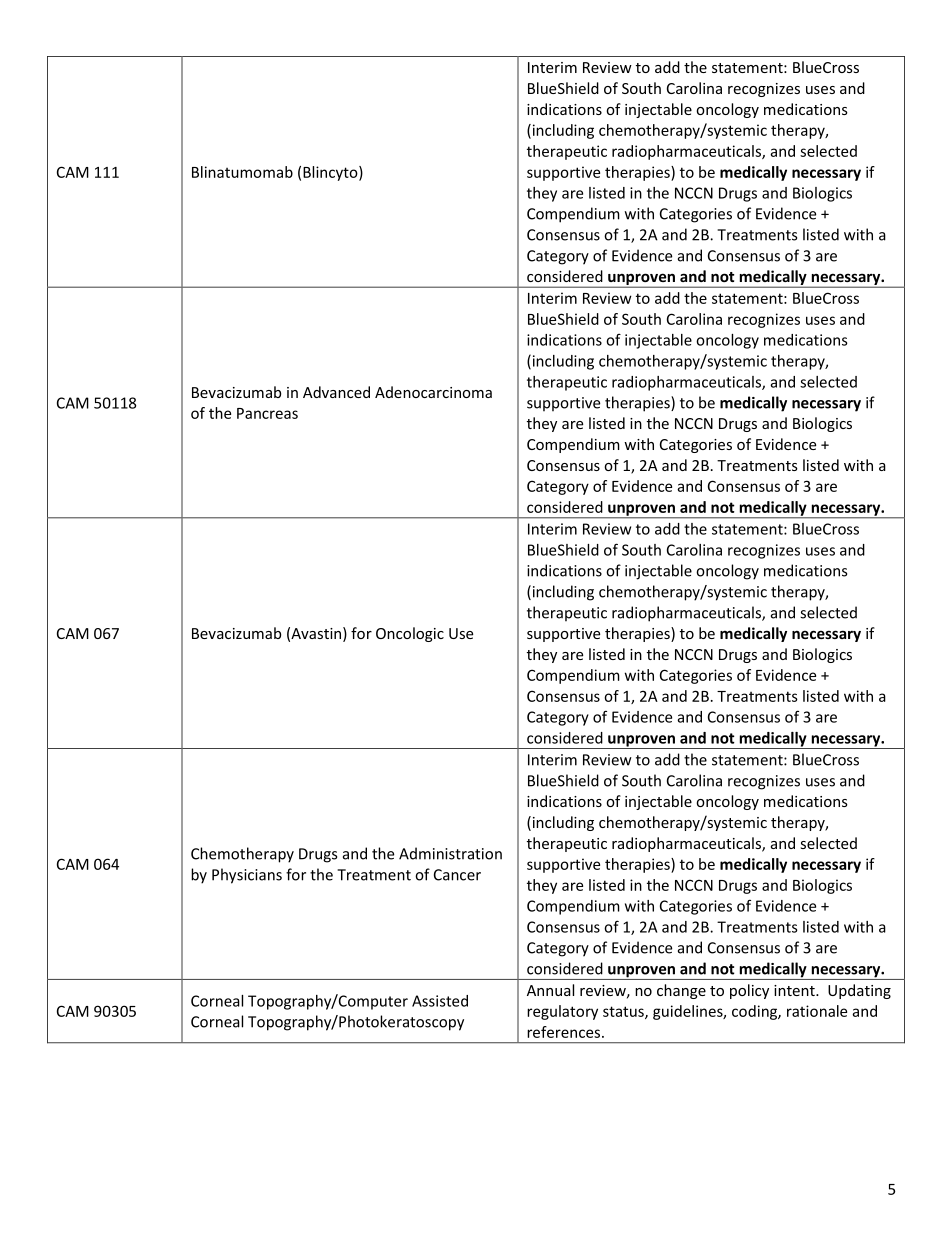 Image resolution: width=952 pixels, height=1233 pixels. What do you see at coordinates (450, 853) in the image?
I see `Administration` at bounding box center [450, 853].
